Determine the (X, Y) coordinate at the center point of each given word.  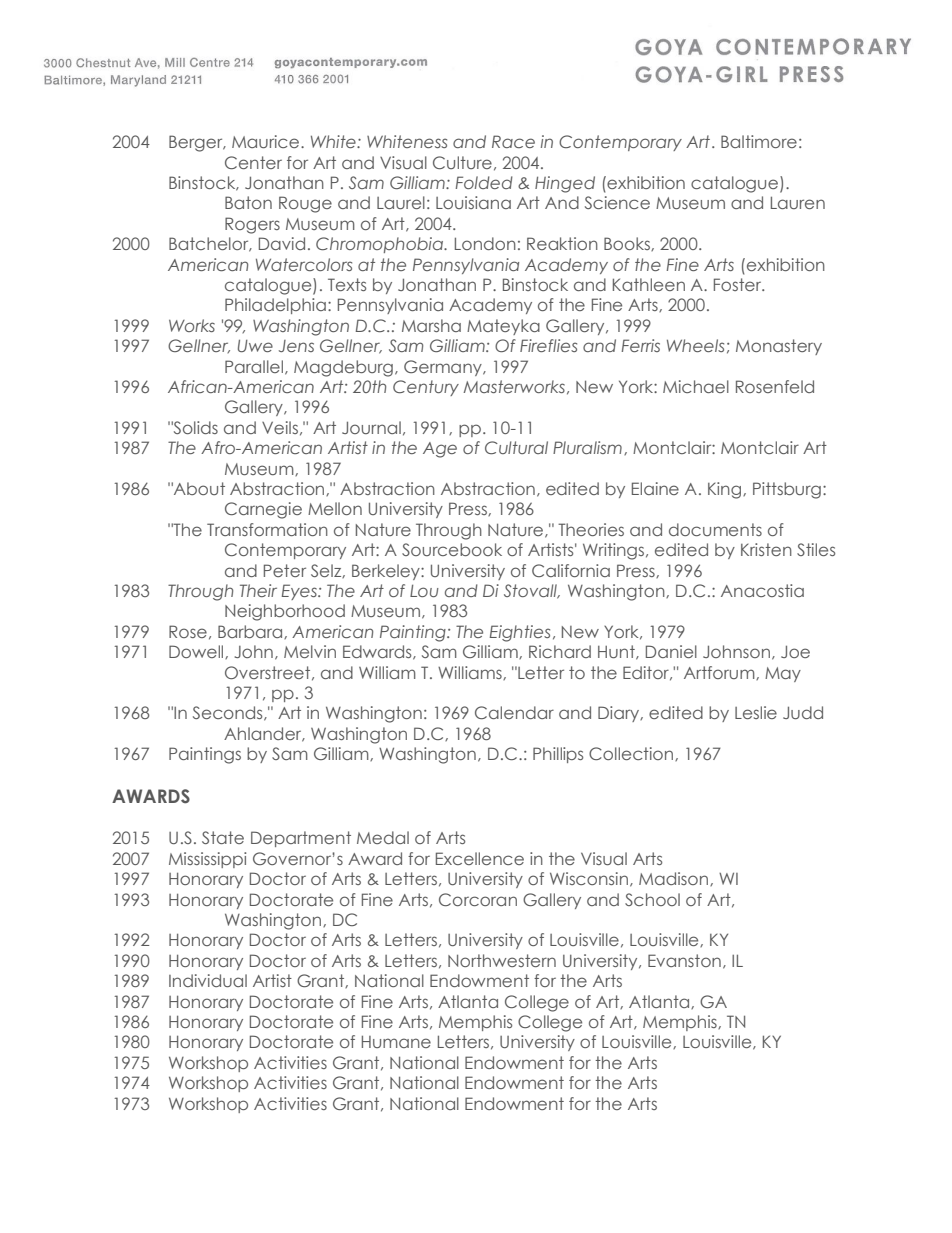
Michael (696, 386)
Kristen (766, 549)
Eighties (520, 633)
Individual (208, 980)
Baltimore (759, 141)
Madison (675, 879)
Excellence (480, 858)
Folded (484, 182)
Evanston (684, 960)
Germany (444, 368)
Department (301, 839)
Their (258, 590)
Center (253, 162)
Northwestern (502, 960)
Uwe (255, 345)
